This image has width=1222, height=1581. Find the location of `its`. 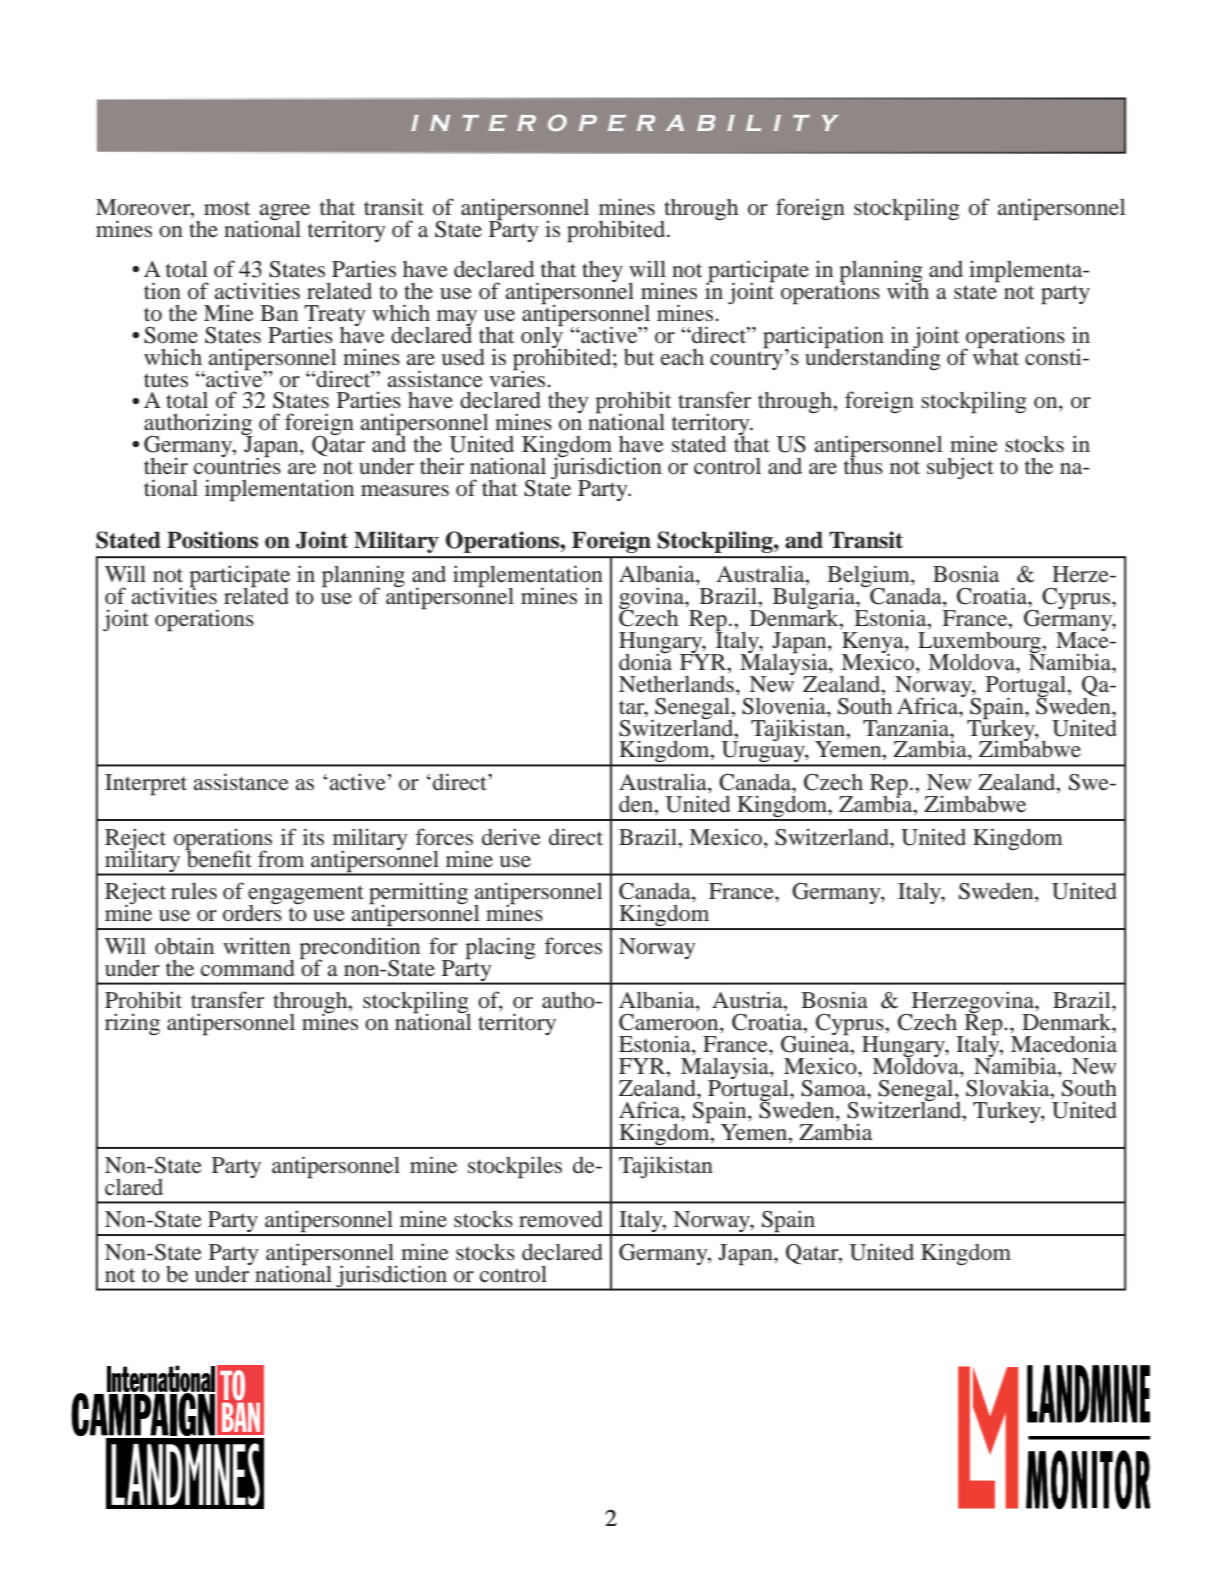

its is located at coordinates (313, 836).
